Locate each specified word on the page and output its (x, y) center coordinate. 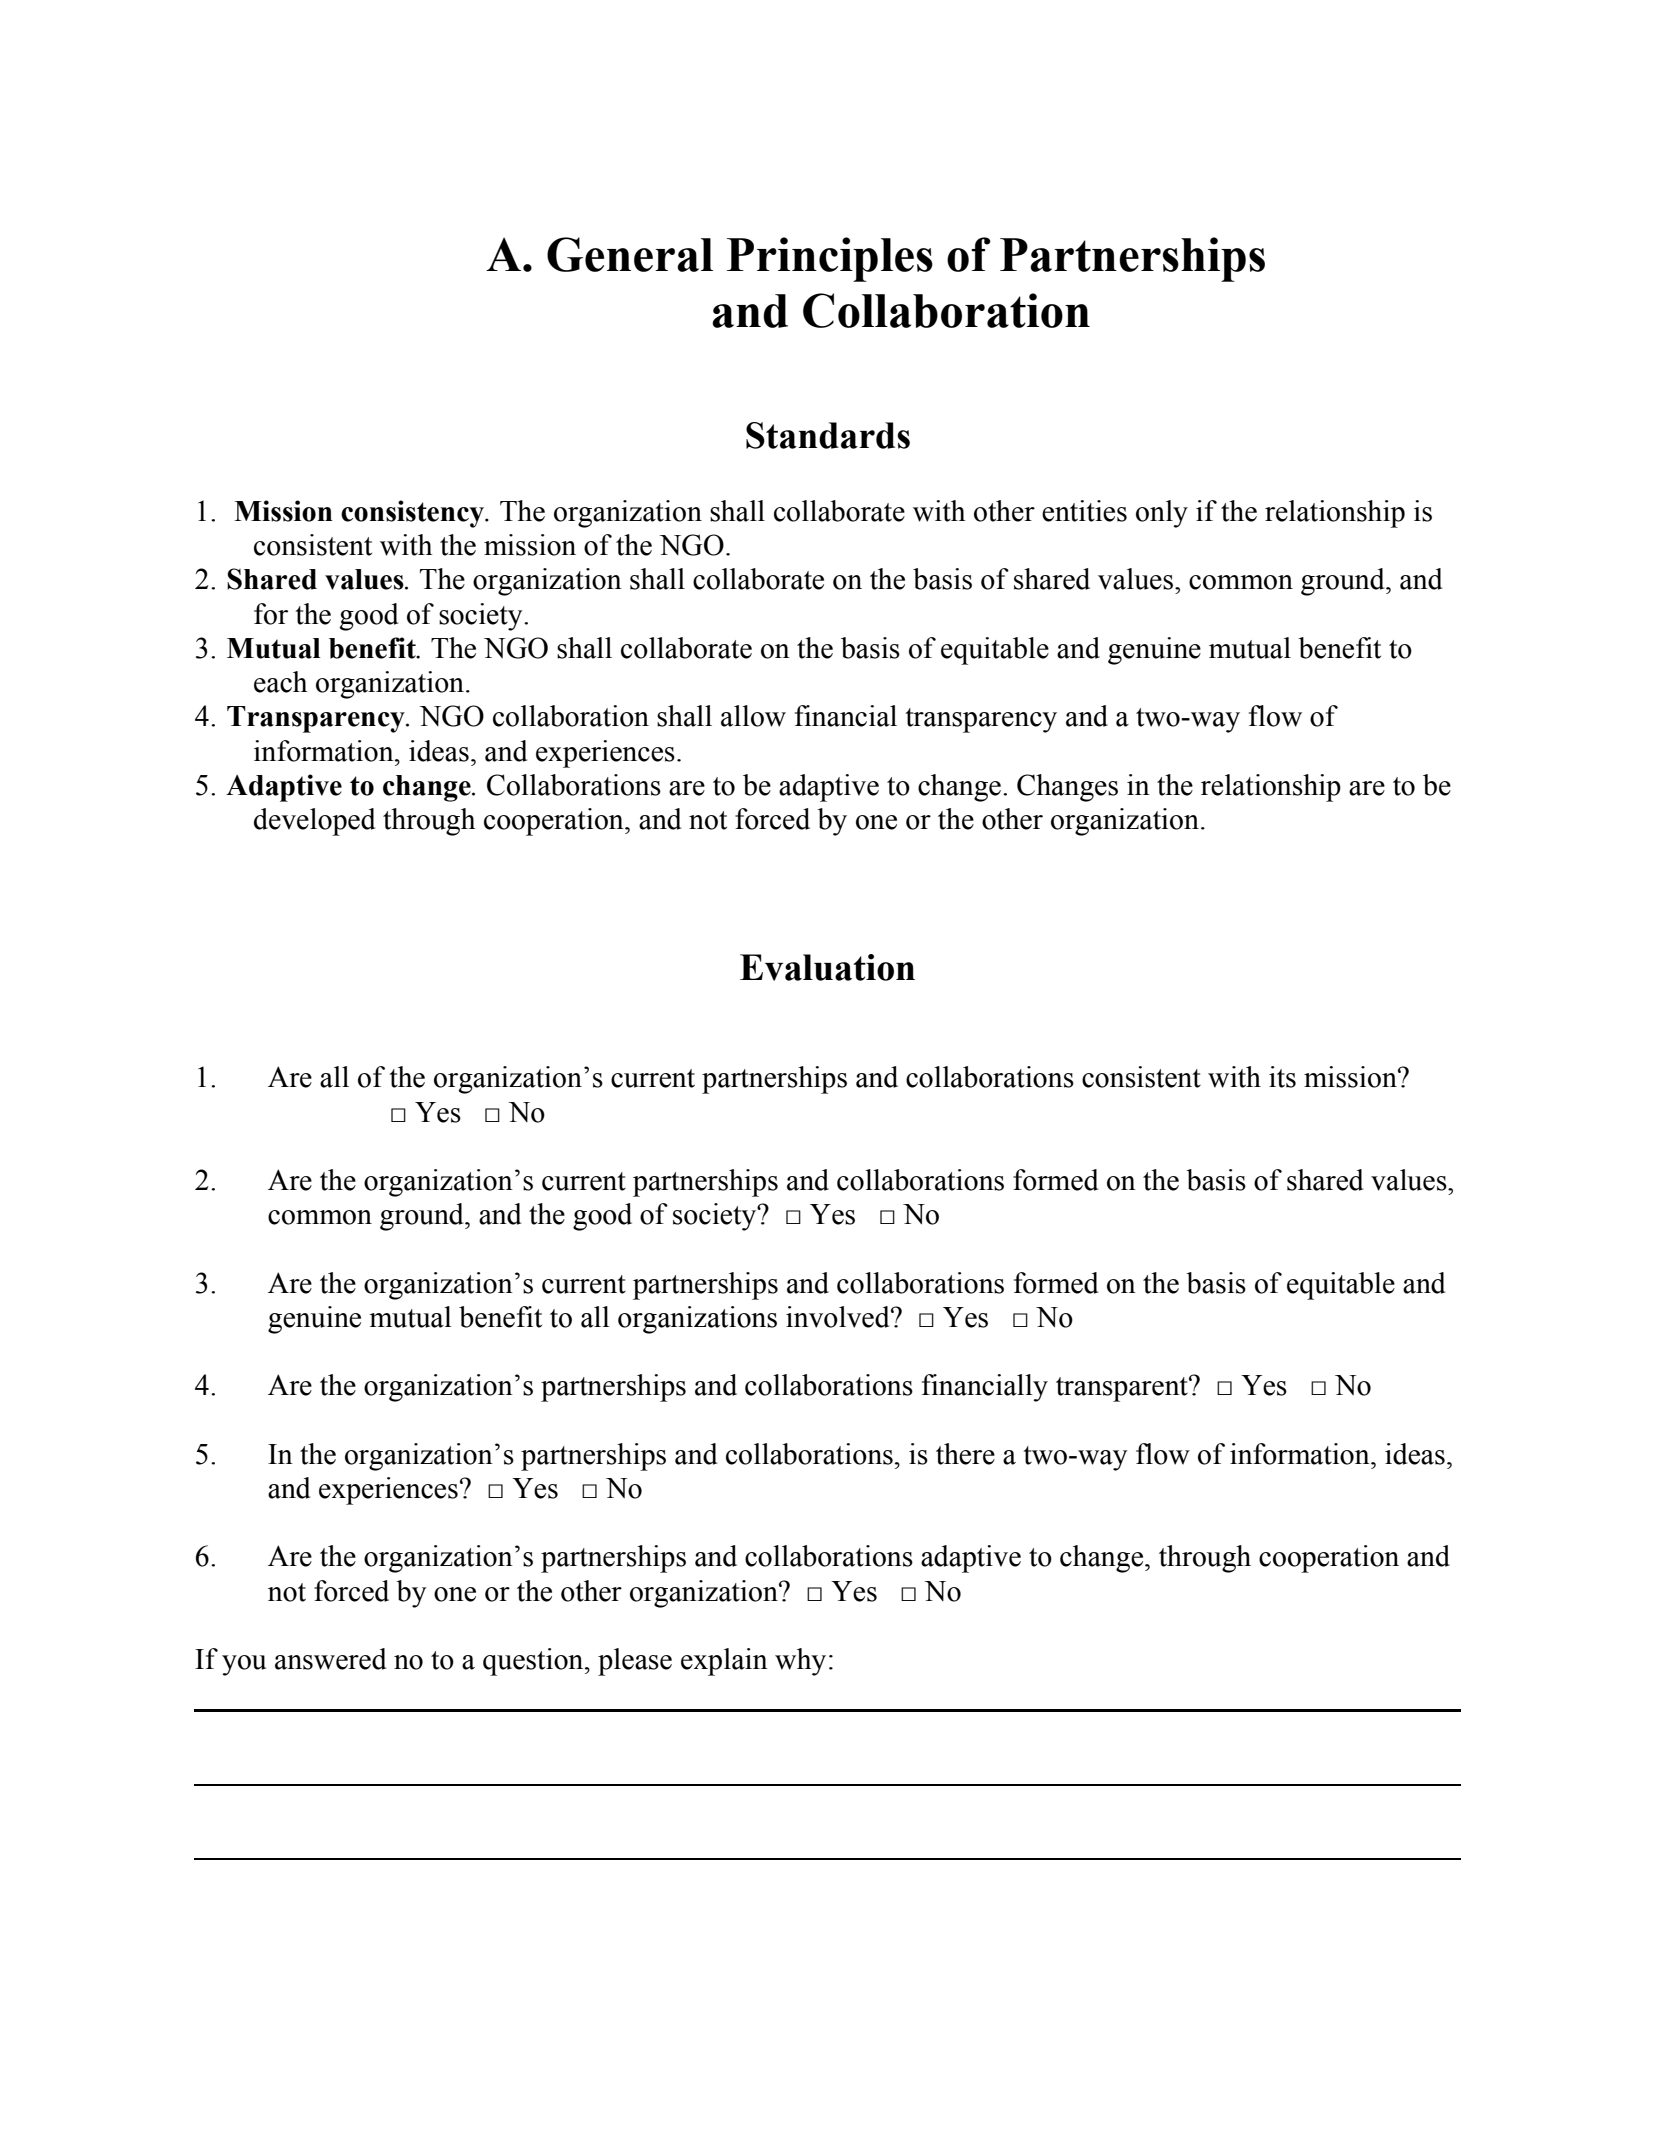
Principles (830, 259)
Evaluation (827, 967)
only (1162, 514)
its (1282, 1077)
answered (330, 1659)
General (630, 254)
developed (314, 822)
